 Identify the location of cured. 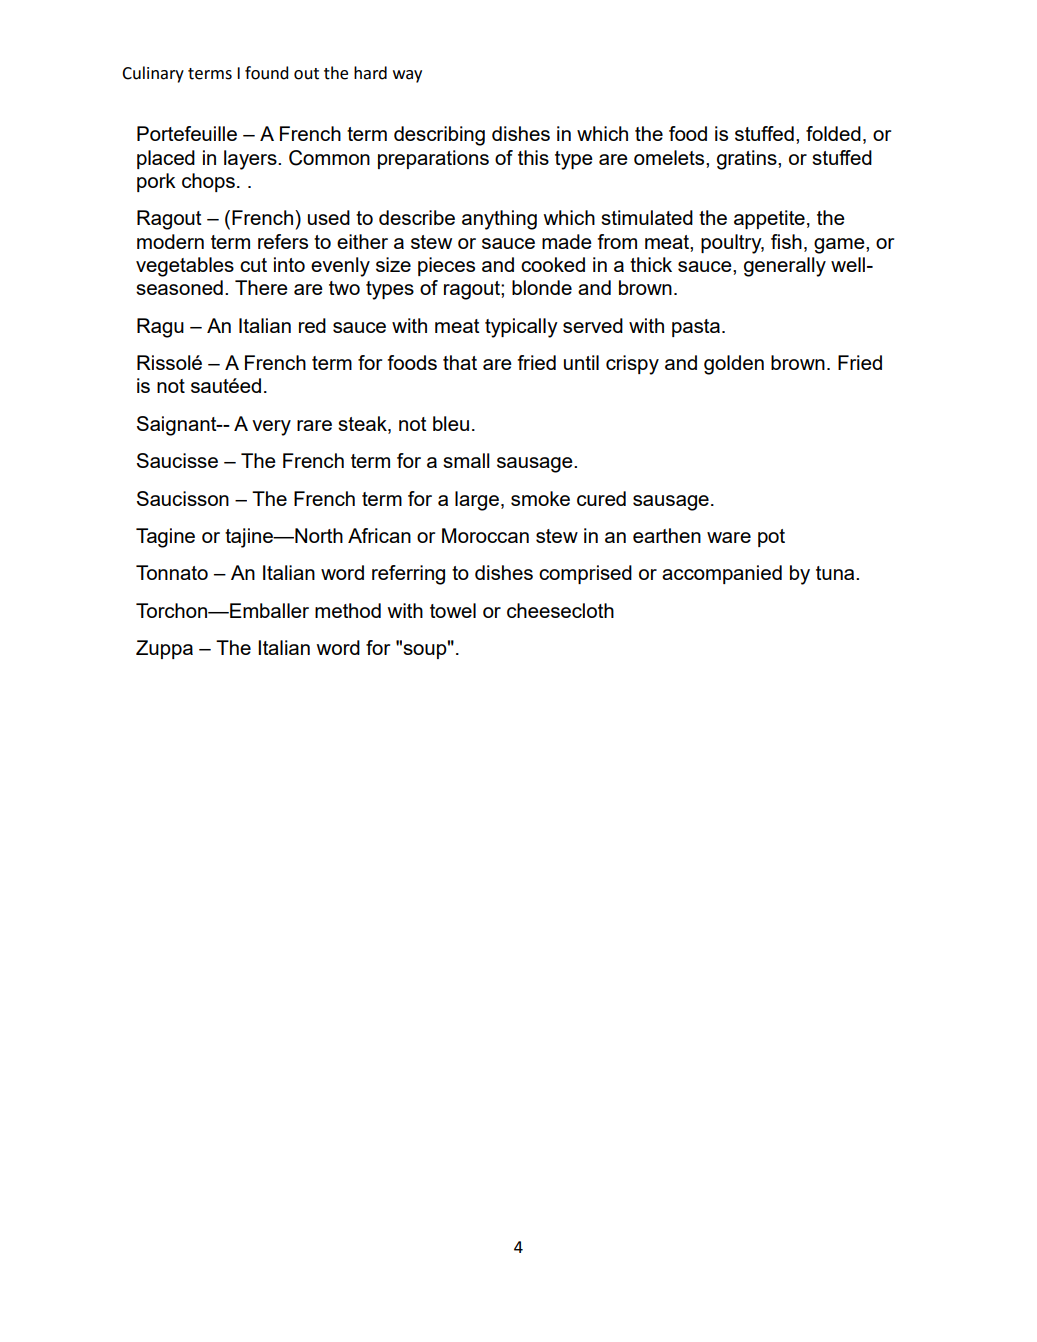
(601, 498).
